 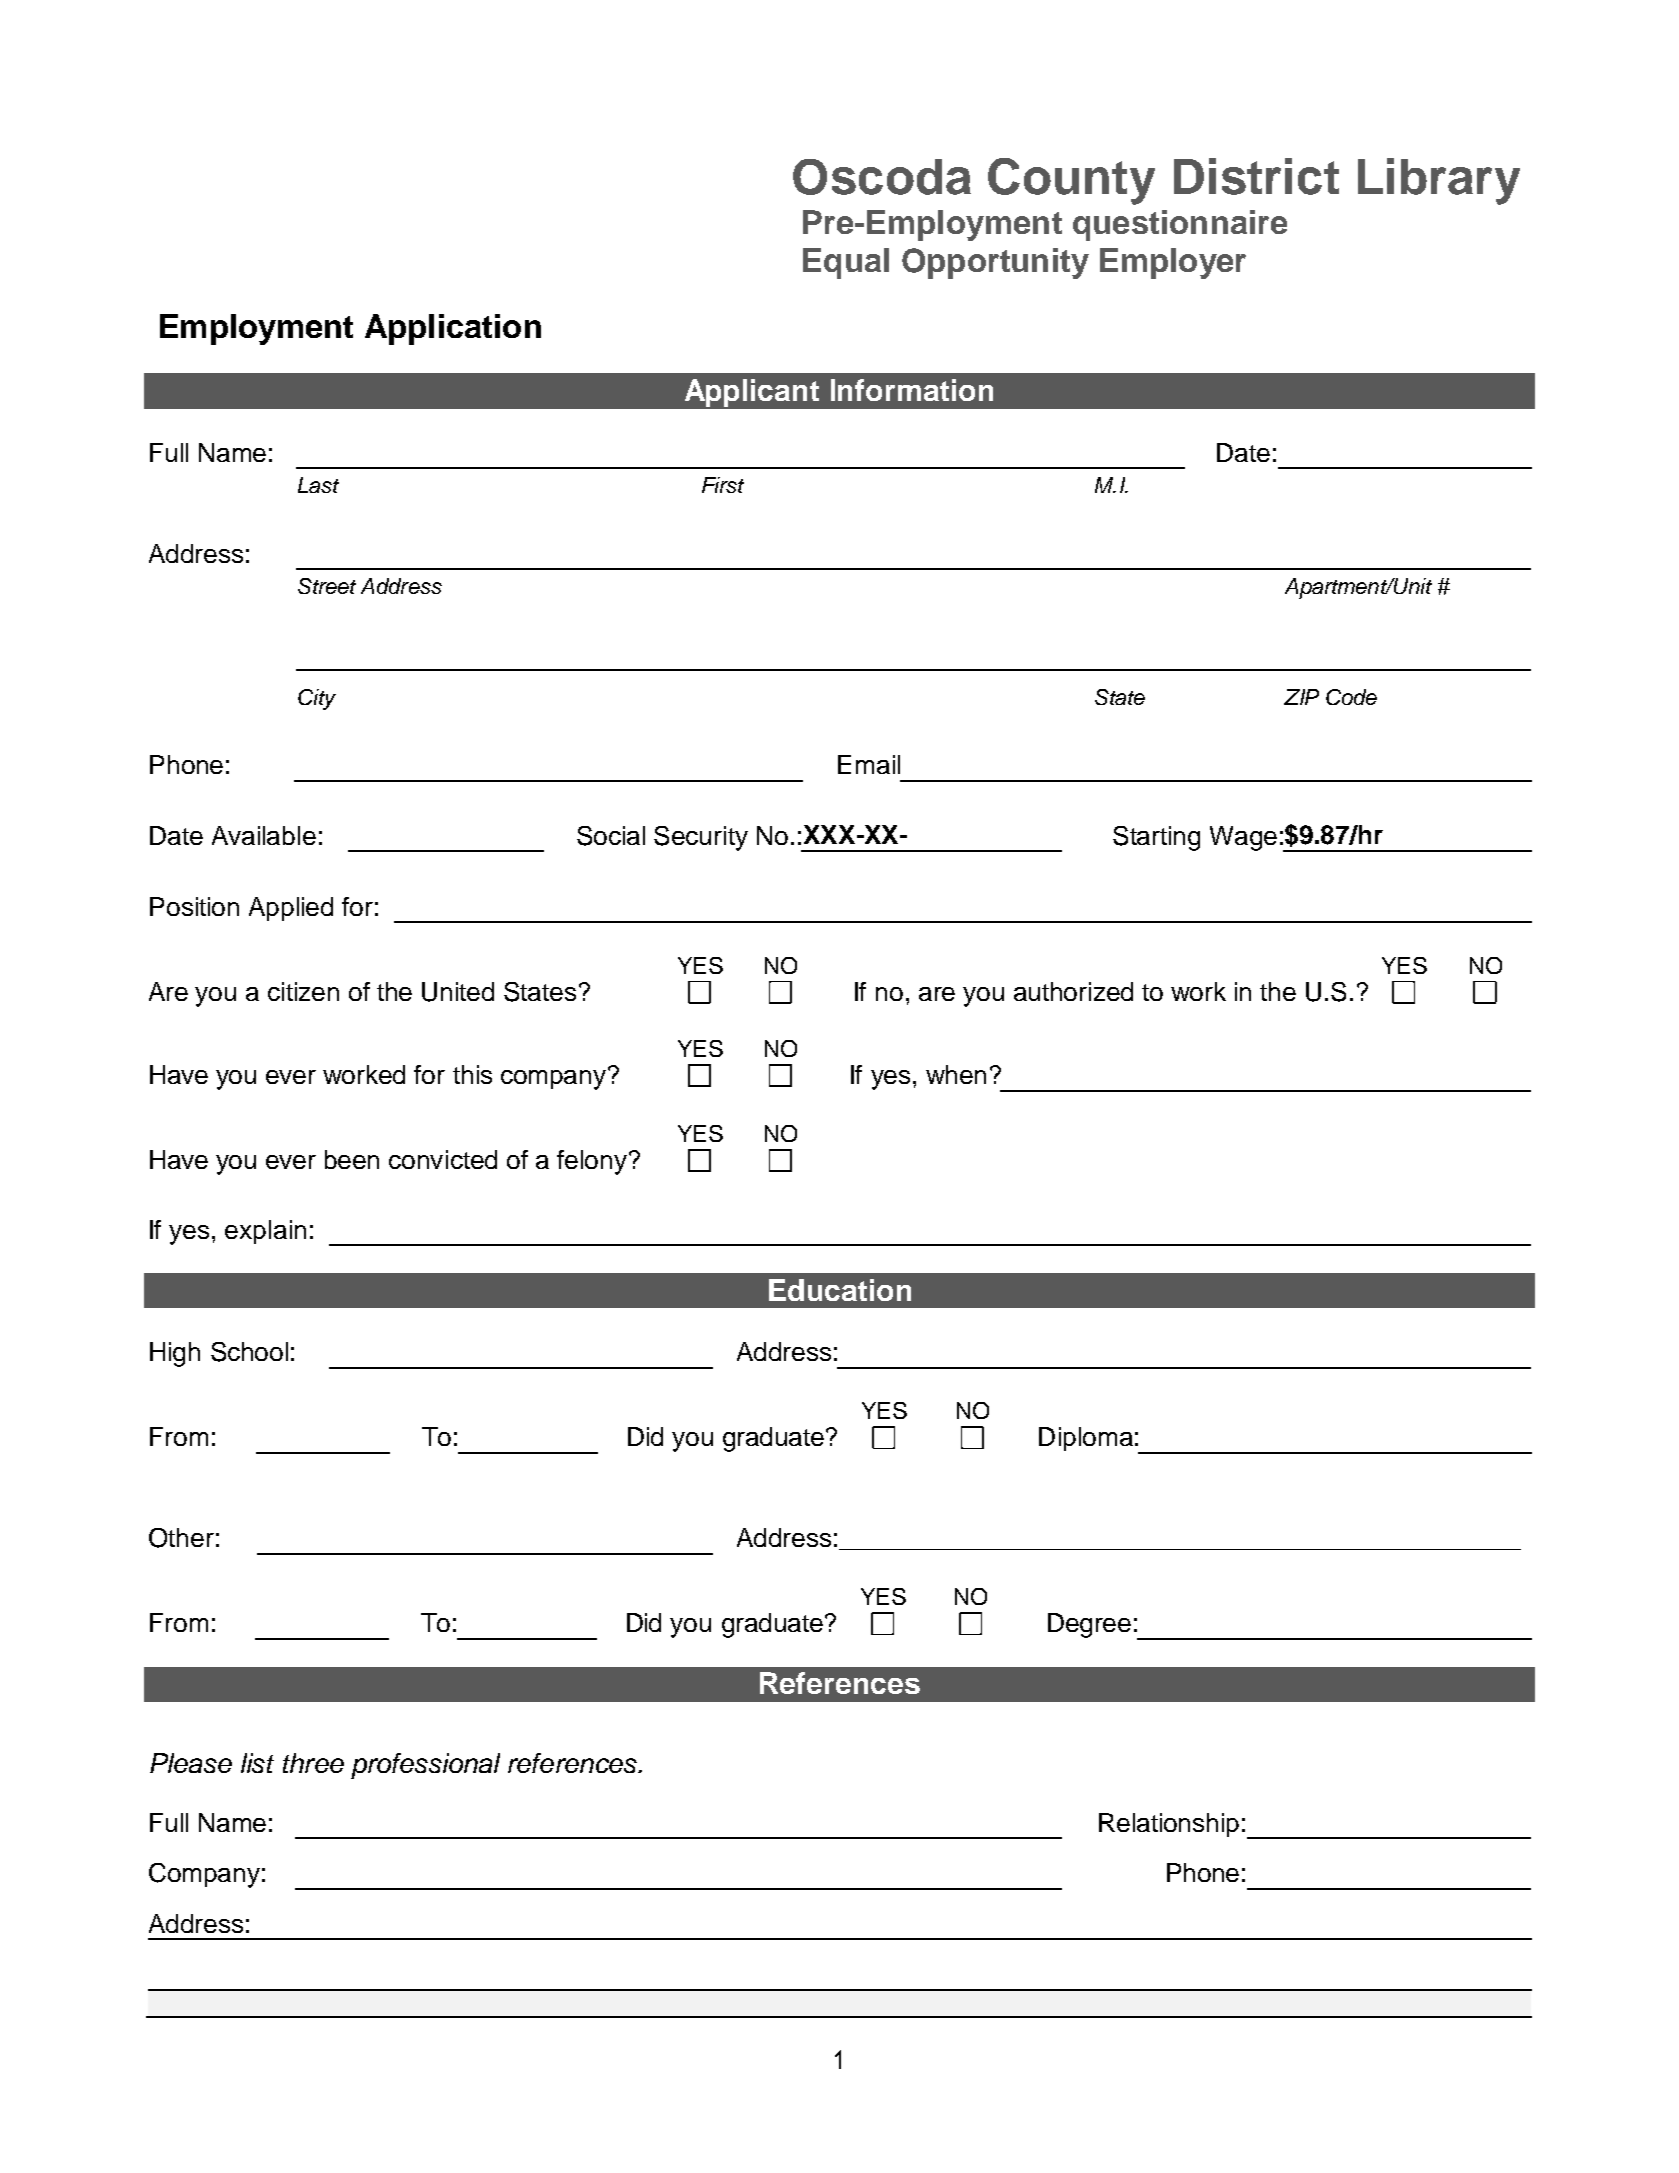 I want to click on ZIP, so click(x=1301, y=697).
